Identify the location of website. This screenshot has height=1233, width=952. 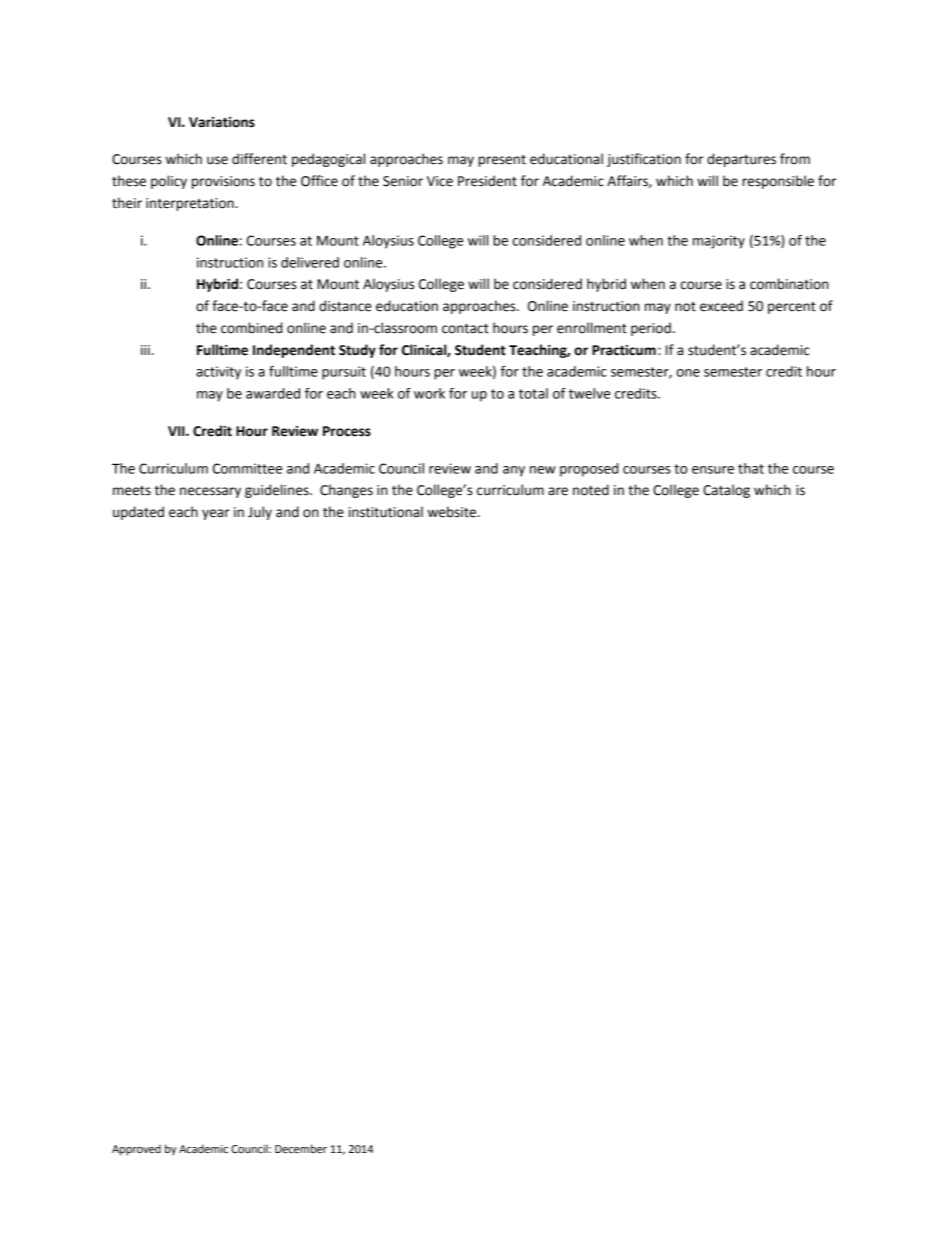
(452, 512).
